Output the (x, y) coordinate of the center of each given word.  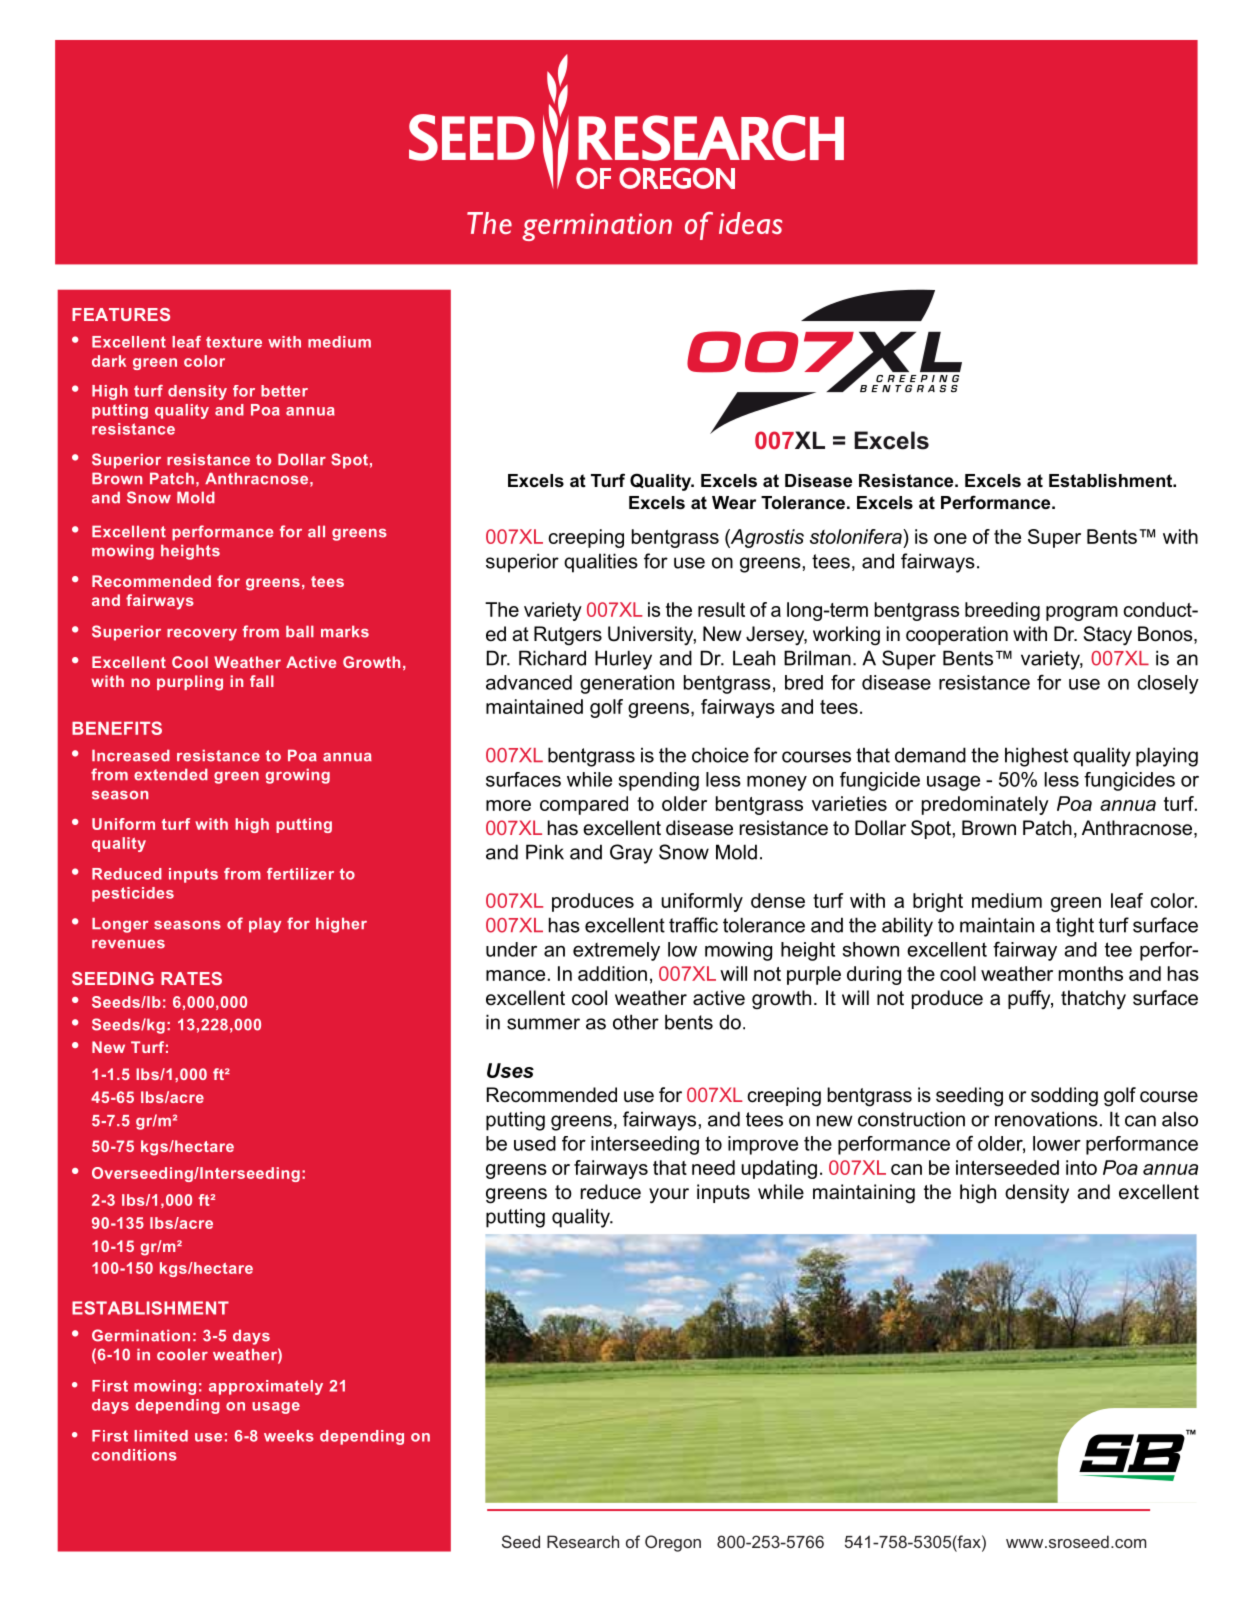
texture (234, 342)
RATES (191, 978)
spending (659, 781)
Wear (734, 502)
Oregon (673, 1543)
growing (298, 776)
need (713, 1167)
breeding (1002, 611)
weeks (289, 1436)
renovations (1046, 1119)
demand (930, 755)
